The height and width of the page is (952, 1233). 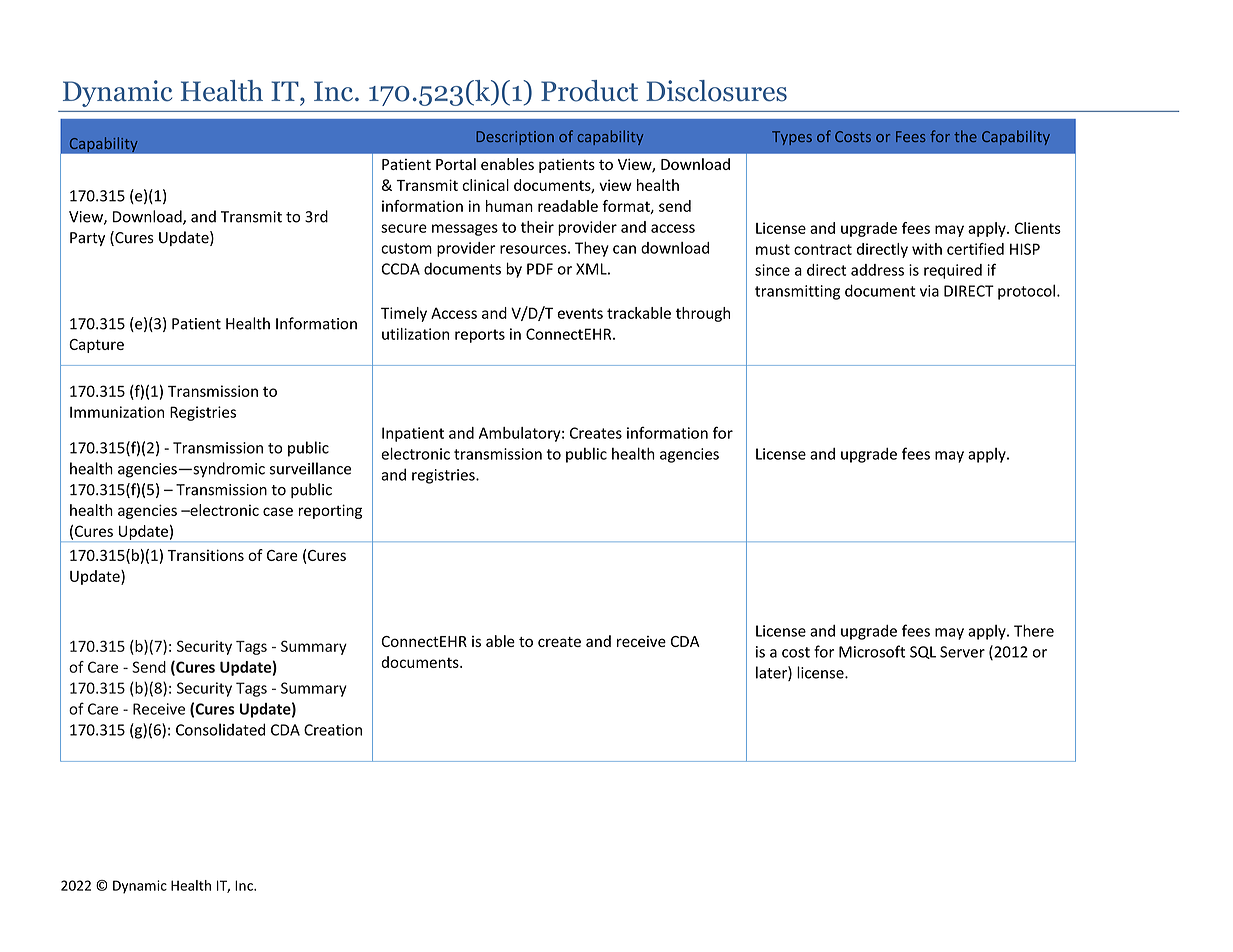 What do you see at coordinates (456, 164) in the page?
I see `Portal` at bounding box center [456, 164].
